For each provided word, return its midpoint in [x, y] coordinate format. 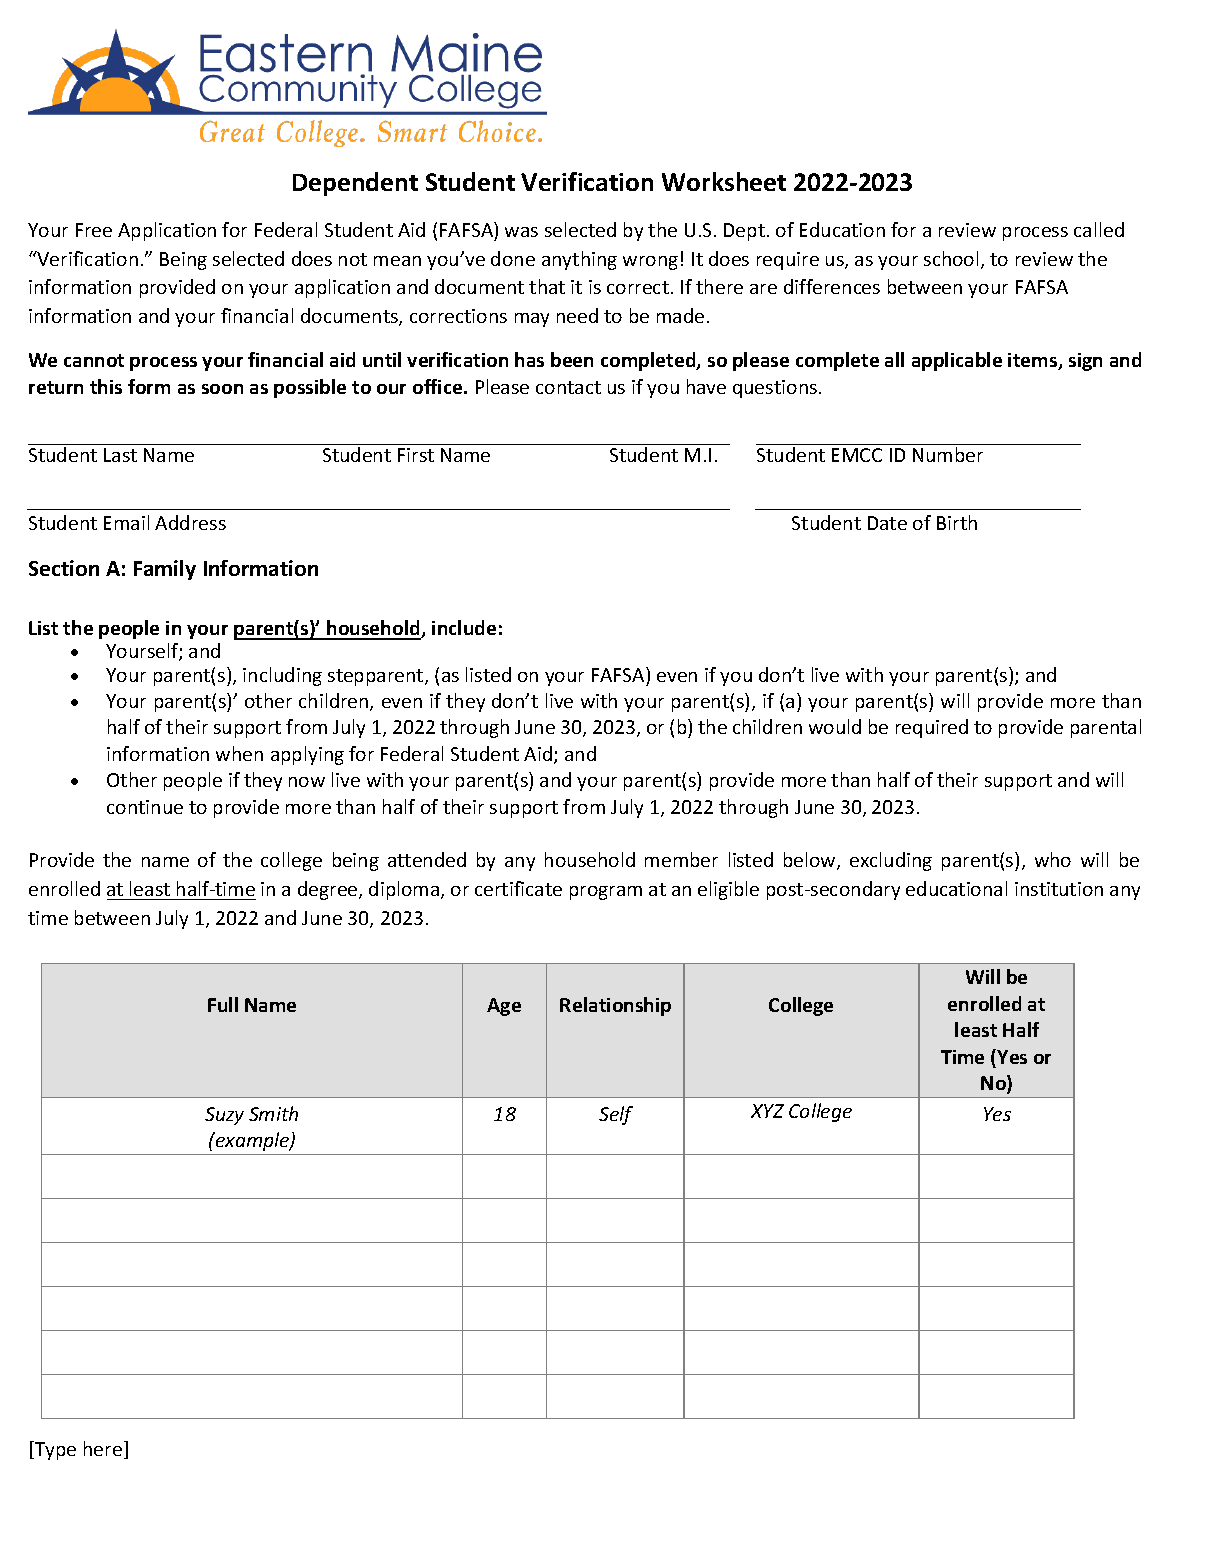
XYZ [767, 1111]
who [1053, 859]
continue [145, 807]
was [521, 232]
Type [54, 1450]
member [681, 859]
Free [94, 230]
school [951, 258]
